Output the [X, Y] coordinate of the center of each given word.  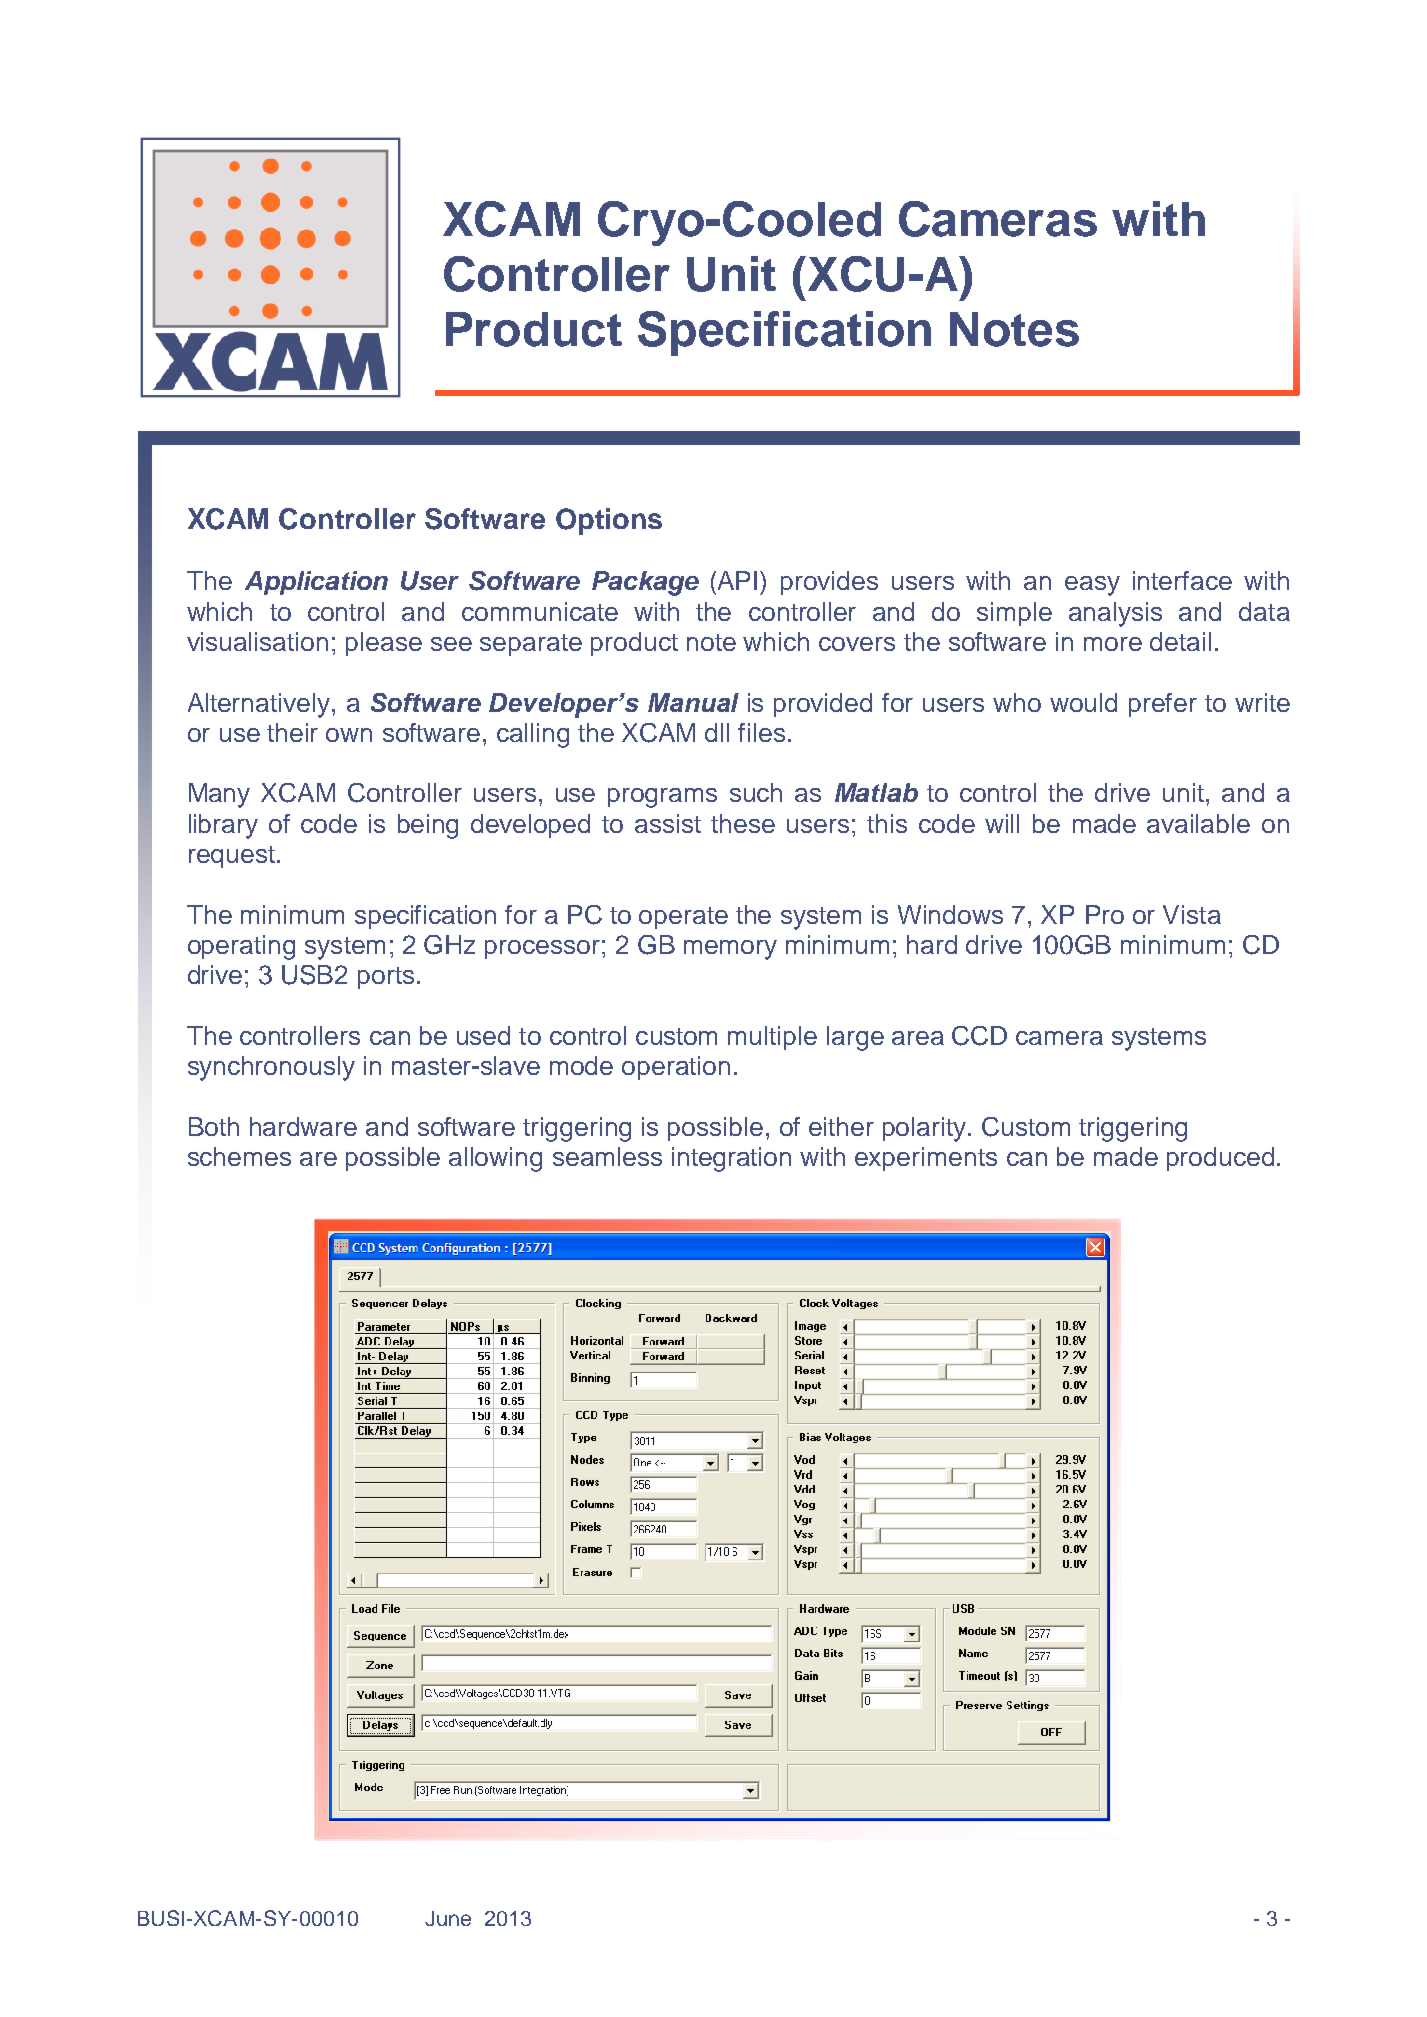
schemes [239, 1156]
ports [386, 978]
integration [731, 1159]
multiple [772, 1038]
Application [316, 583]
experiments [926, 1159]
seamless [607, 1156]
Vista [1192, 914]
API [737, 580]
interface [1182, 580]
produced [1220, 1159]
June [448, 1918]
